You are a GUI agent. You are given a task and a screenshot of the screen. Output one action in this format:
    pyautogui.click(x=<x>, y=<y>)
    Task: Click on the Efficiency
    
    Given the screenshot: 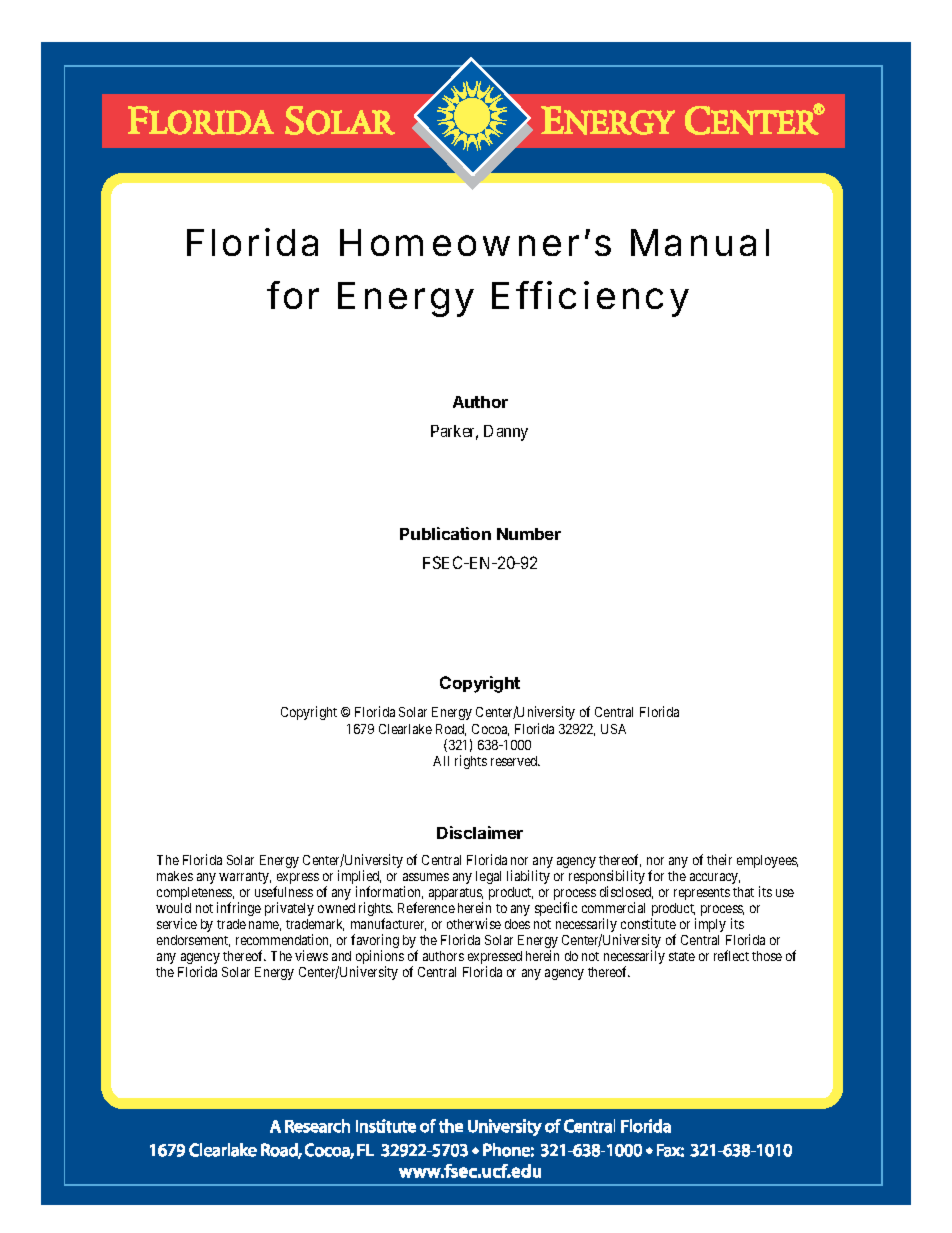 What is the action you would take?
    pyautogui.click(x=590, y=299)
